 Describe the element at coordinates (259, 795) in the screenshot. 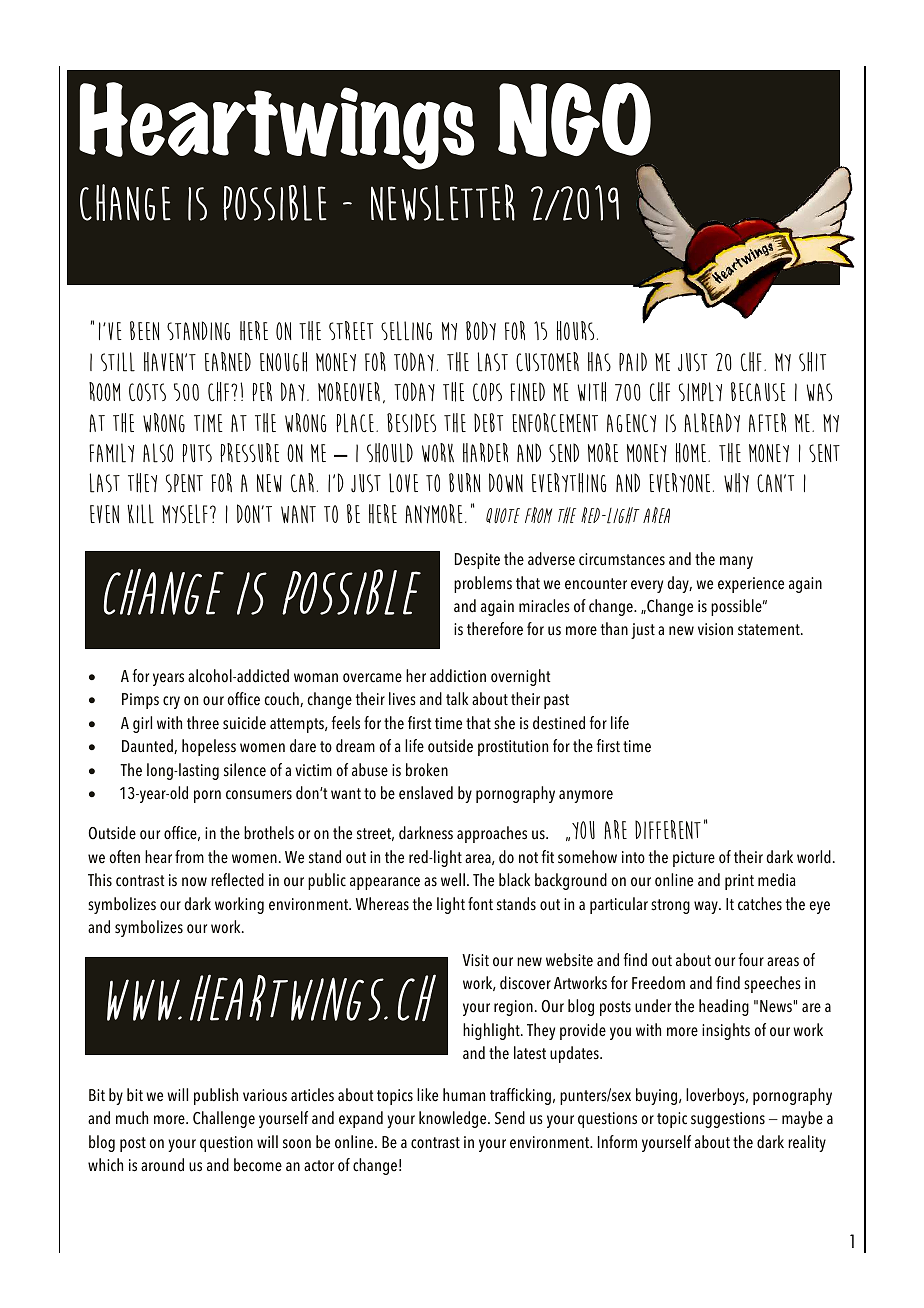

I see `consumers` at that location.
